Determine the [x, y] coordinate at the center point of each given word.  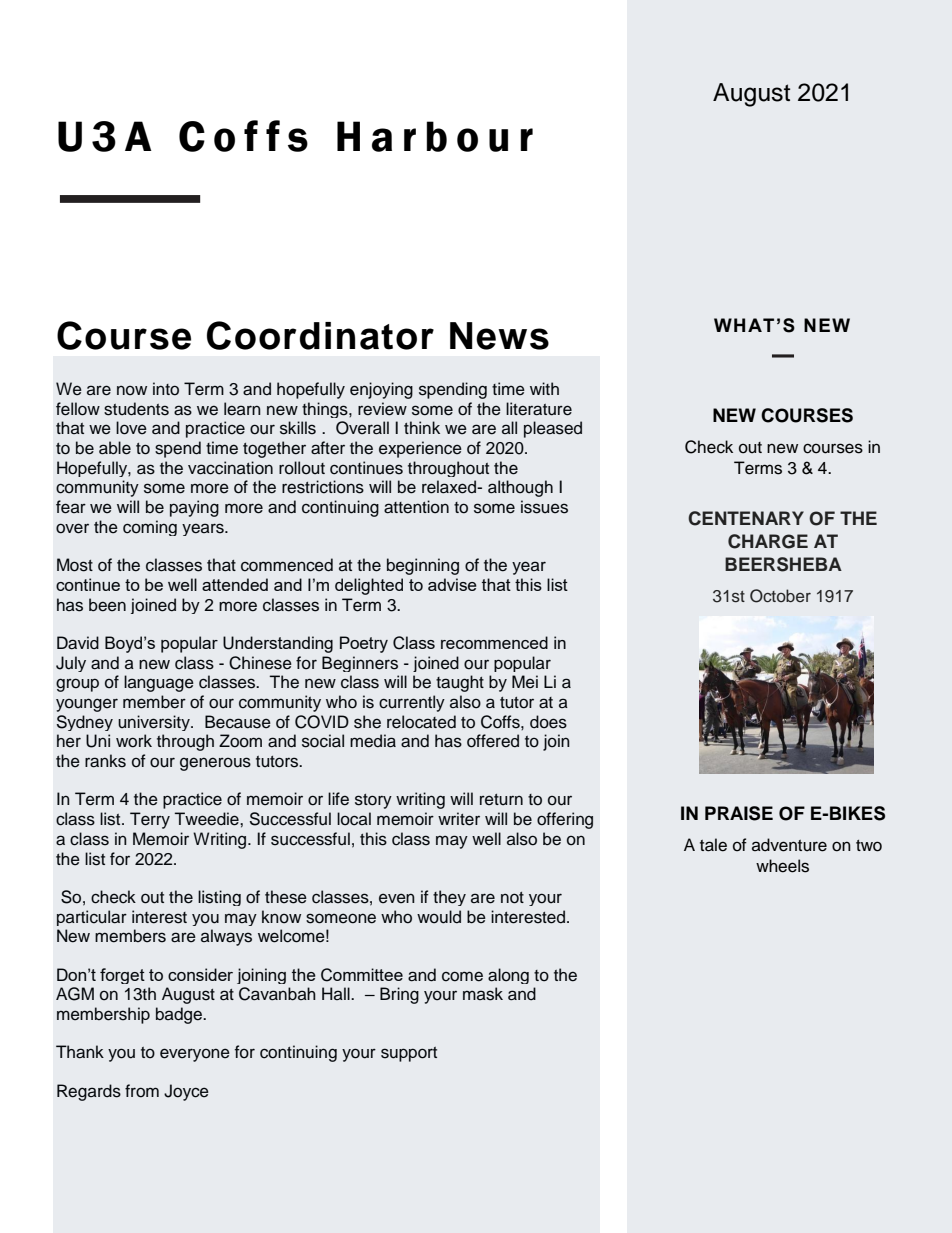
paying [194, 508]
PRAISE [739, 813]
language [159, 683]
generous [215, 764]
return [501, 800]
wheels [782, 866]
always [226, 937]
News [499, 336]
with [544, 388]
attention [416, 507]
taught [460, 683]
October [780, 596]
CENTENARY [746, 518]
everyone [195, 1055]
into [166, 389]
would [439, 917]
